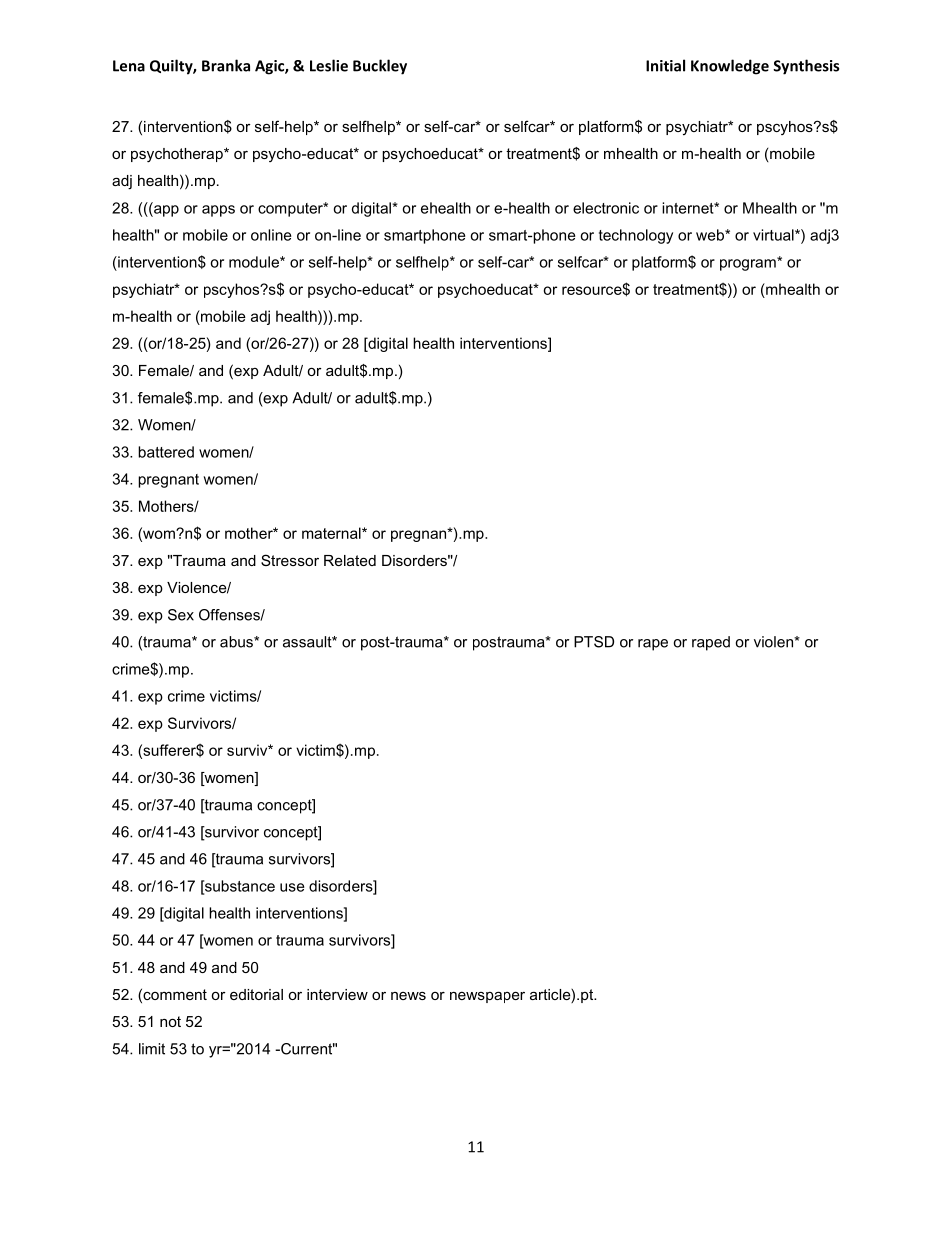 Image resolution: width=952 pixels, height=1233 pixels. What do you see at coordinates (170, 1021) in the screenshot?
I see `not` at bounding box center [170, 1021].
